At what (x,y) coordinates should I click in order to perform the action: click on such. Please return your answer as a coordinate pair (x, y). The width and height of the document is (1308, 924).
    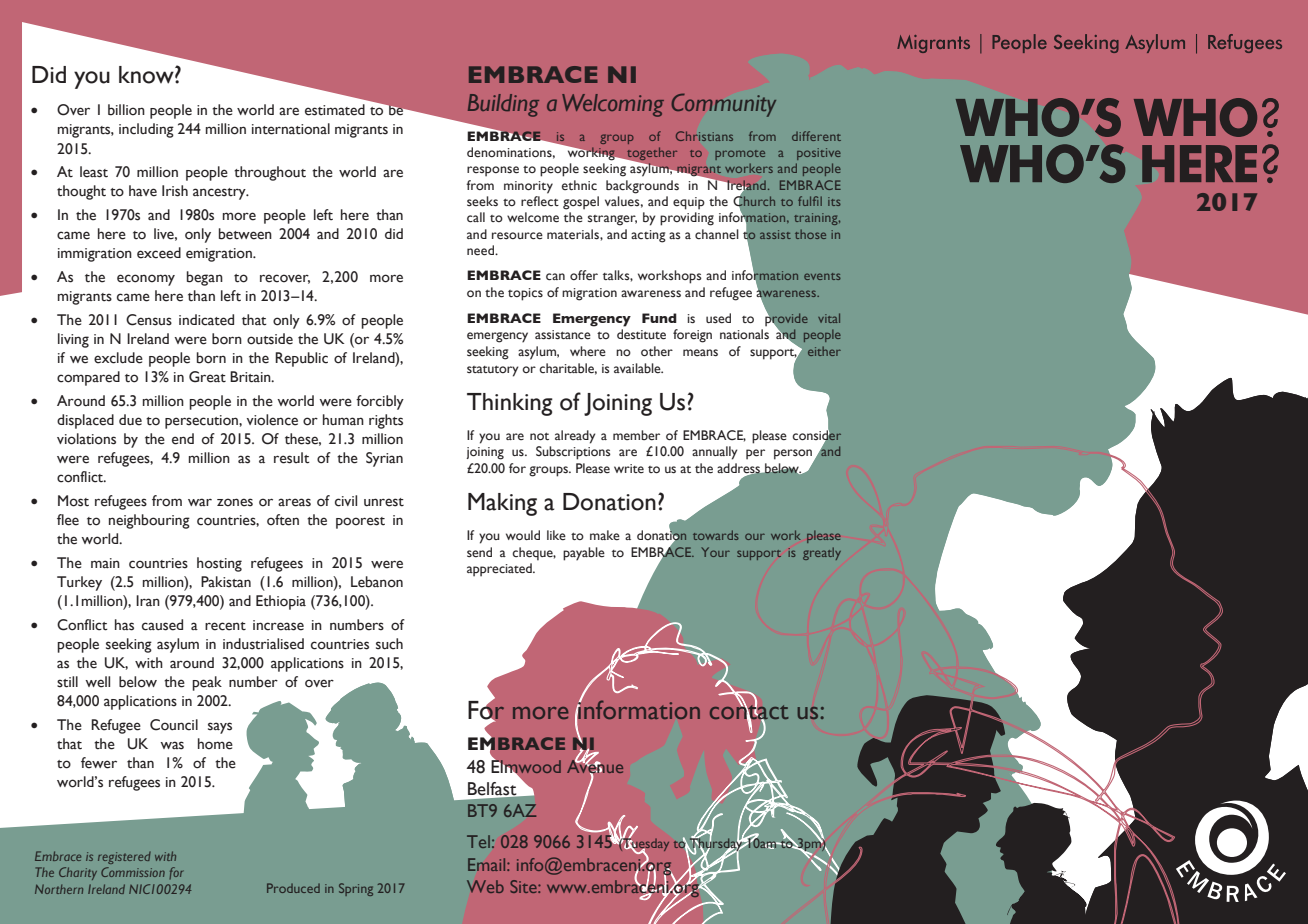
    Looking at the image, I should click on (389, 644).
